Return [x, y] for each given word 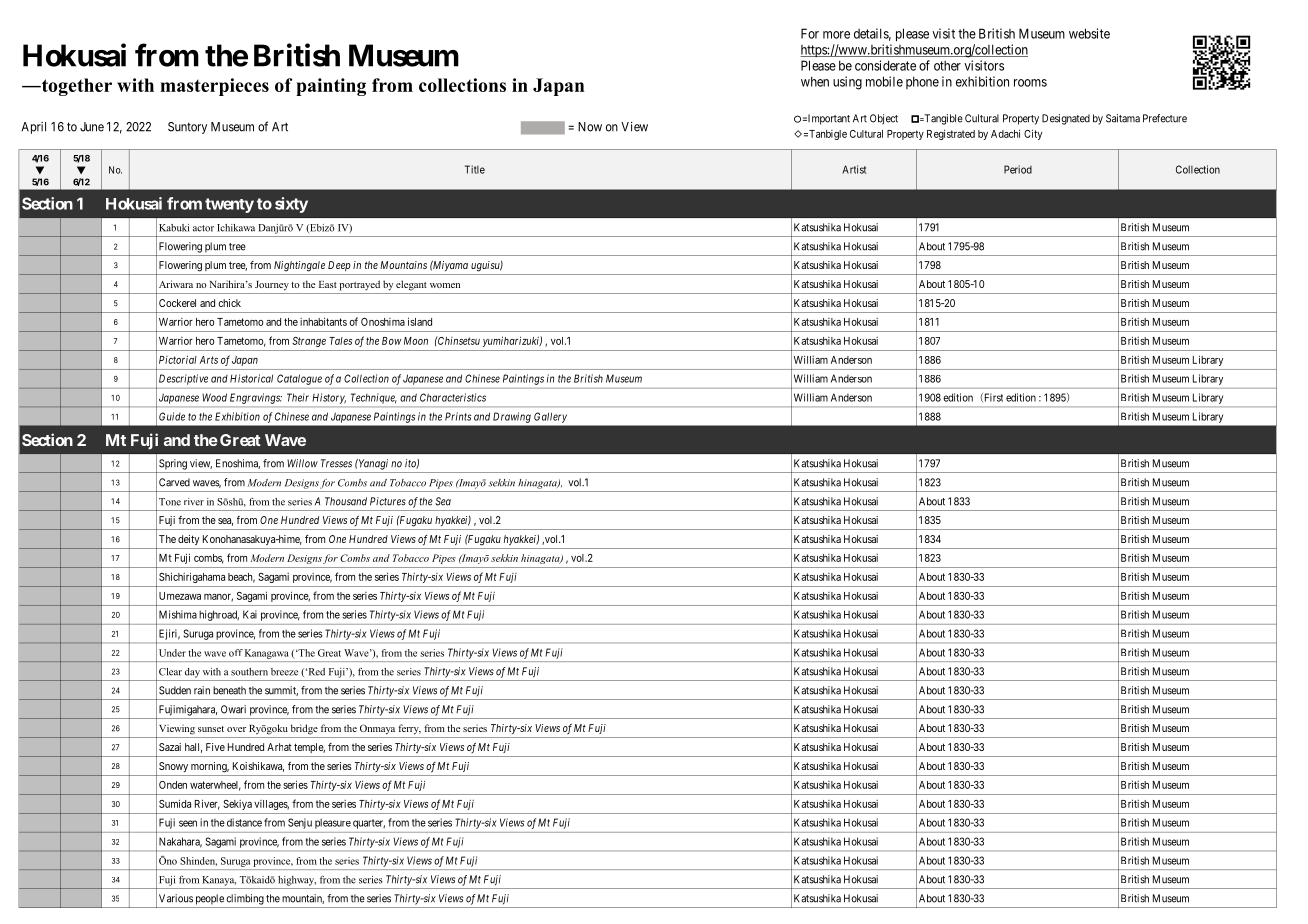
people [210, 899]
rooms [1030, 83]
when [815, 81]
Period [1018, 169]
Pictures [388, 501]
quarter [369, 824]
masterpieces [214, 87]
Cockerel [177, 303]
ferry [409, 729]
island [420, 321]
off [236, 653]
